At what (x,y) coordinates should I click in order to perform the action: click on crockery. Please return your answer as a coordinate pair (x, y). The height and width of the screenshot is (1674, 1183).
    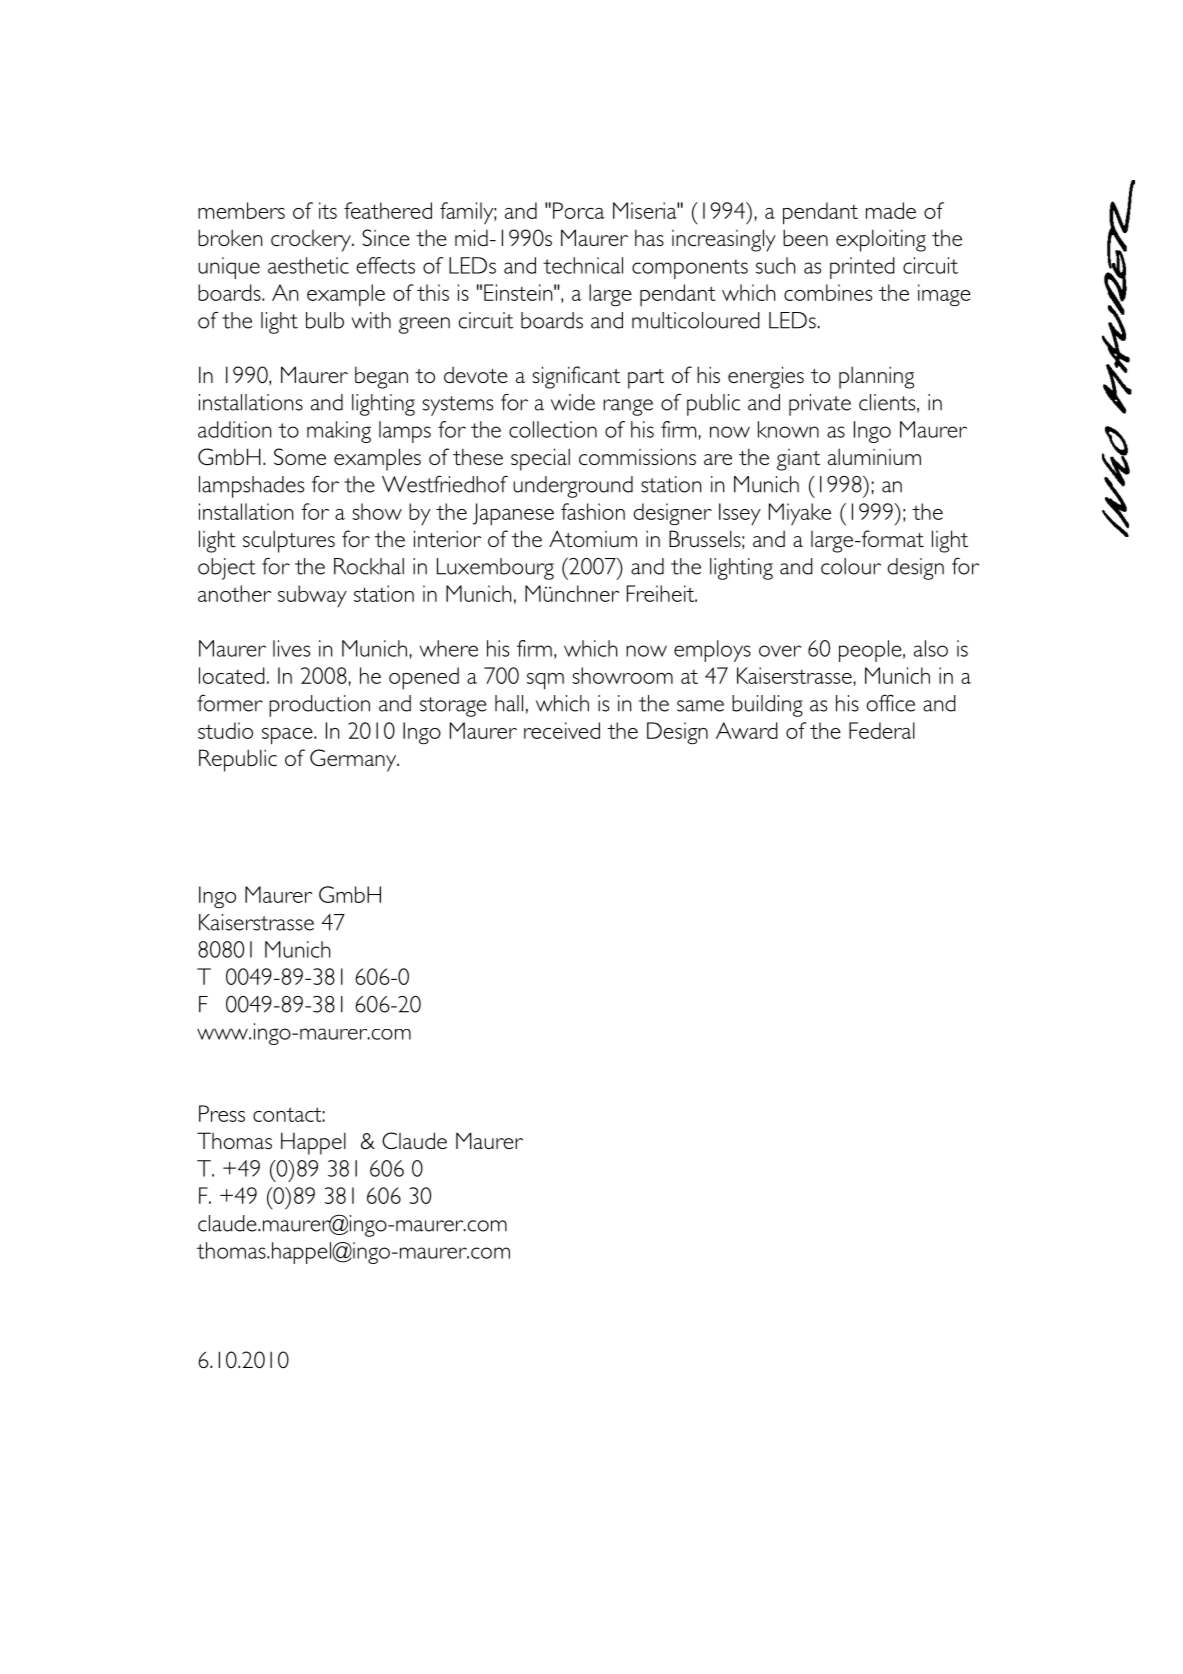
    Looking at the image, I should click on (312, 241).
